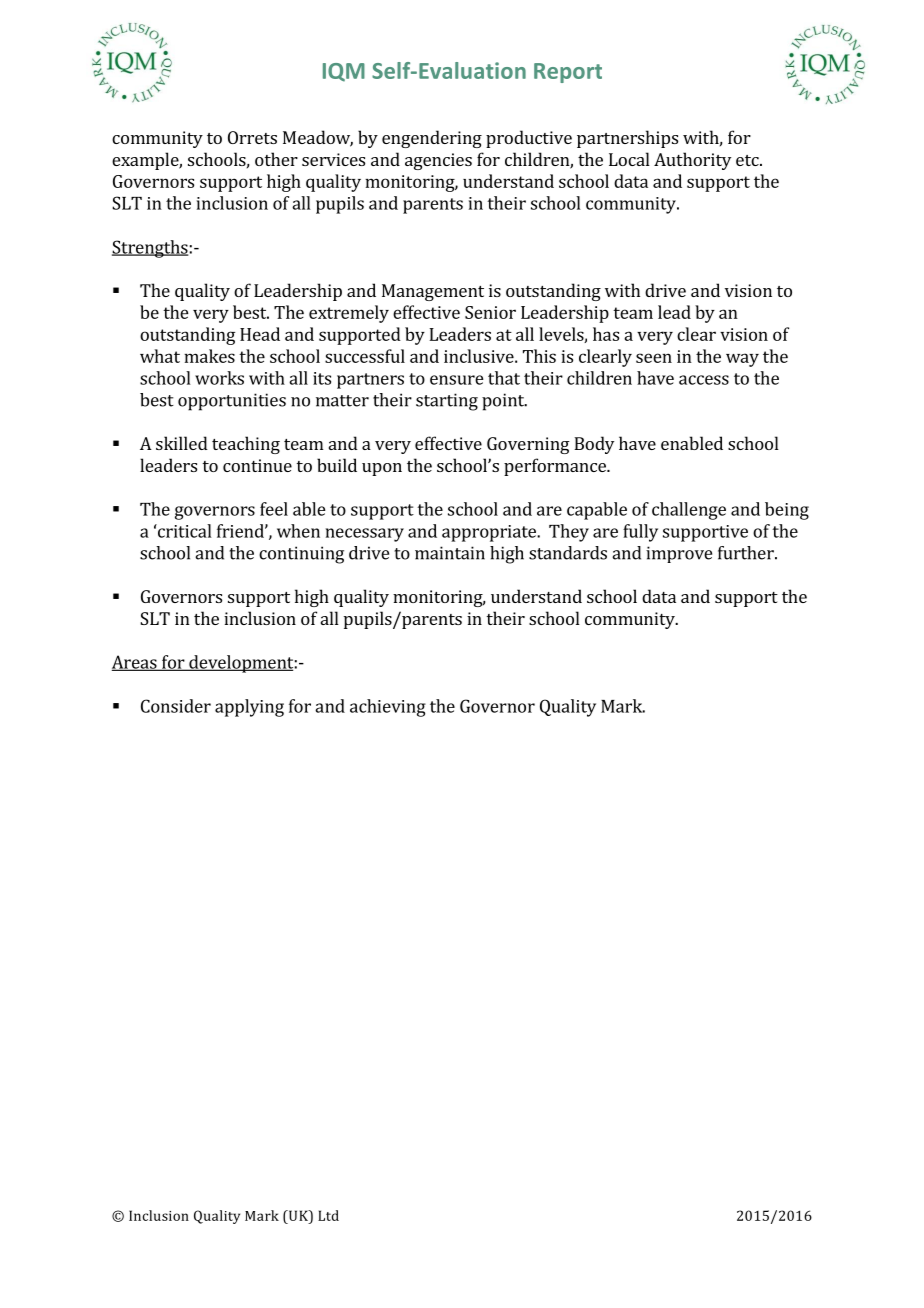 The image size is (924, 1308). Describe the element at coordinates (679, 554) in the image. I see `improve` at that location.
